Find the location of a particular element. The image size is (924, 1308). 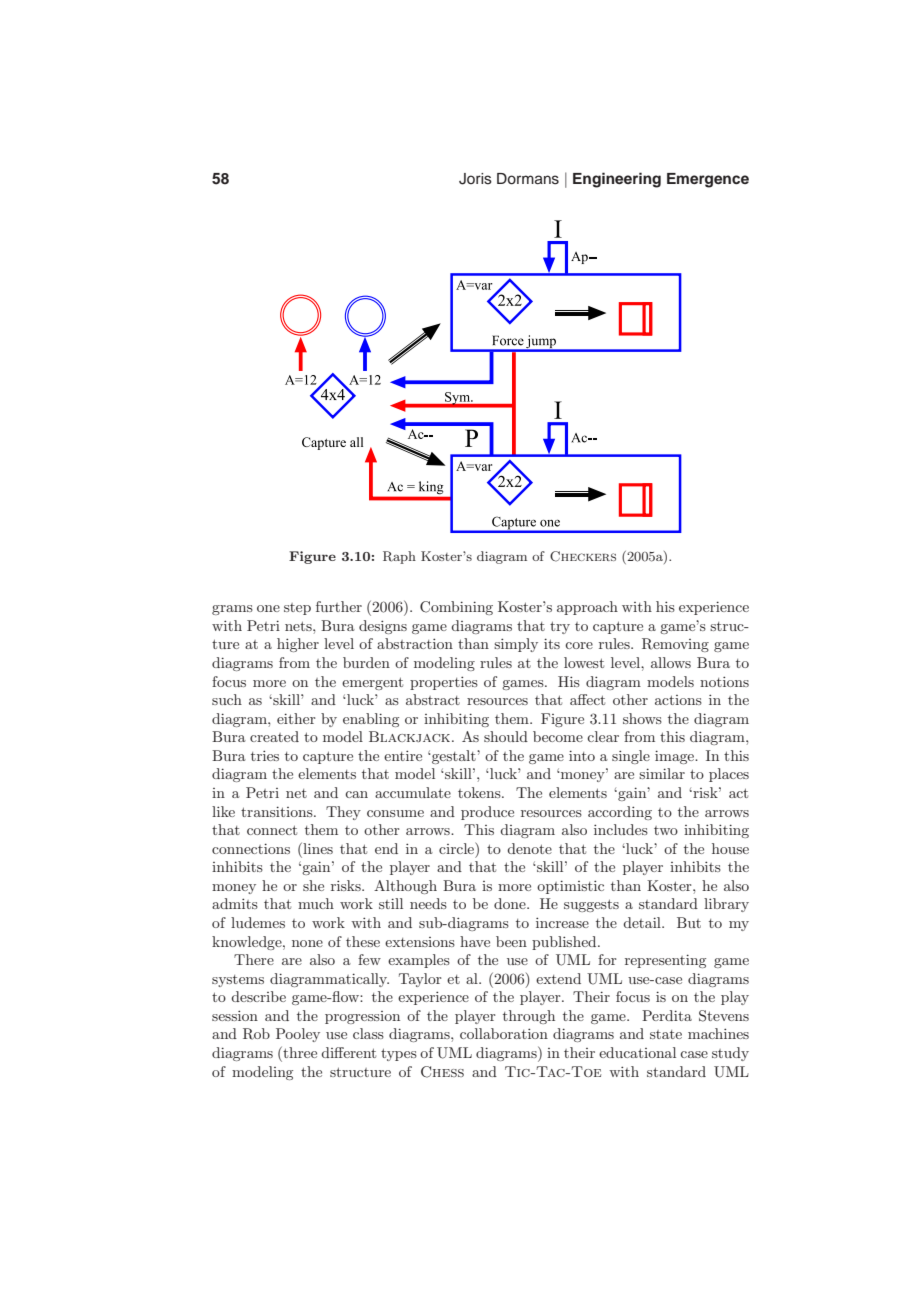

collaboration is located at coordinates (504, 1033).
